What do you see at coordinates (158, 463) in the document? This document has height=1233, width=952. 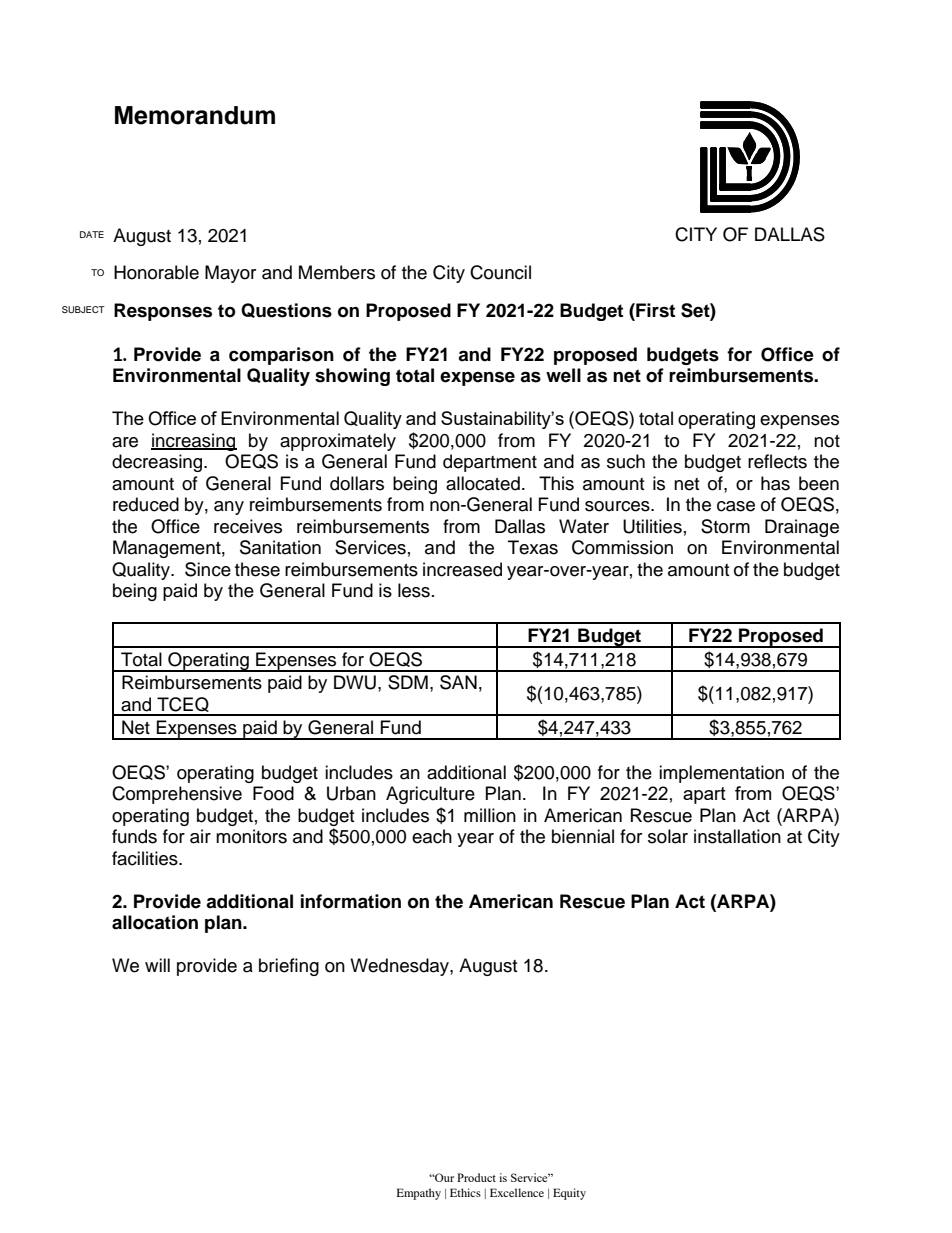 I see `decreasing` at bounding box center [158, 463].
